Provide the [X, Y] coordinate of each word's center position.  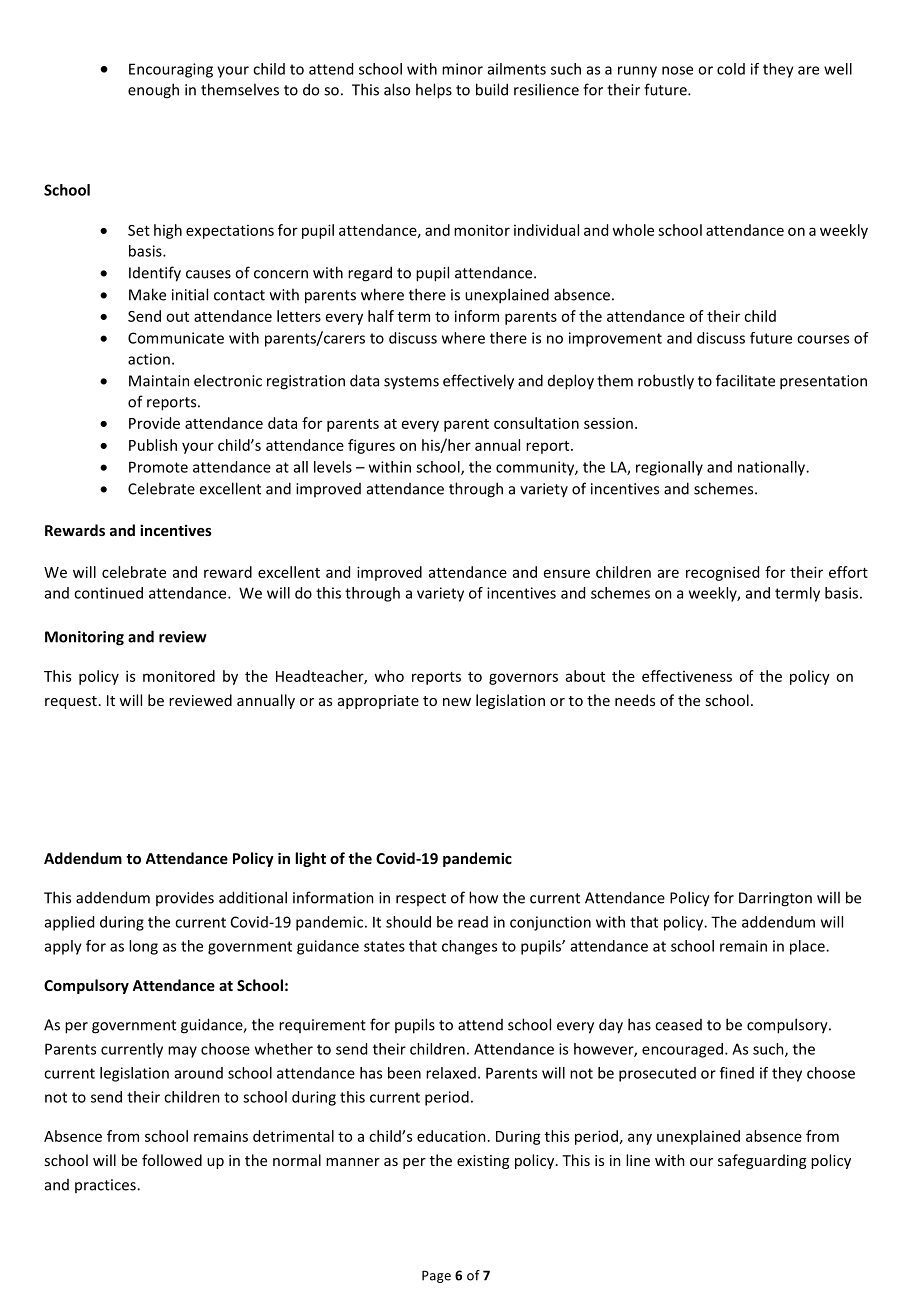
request [71, 702]
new [457, 702]
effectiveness [687, 676]
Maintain [159, 381]
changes [469, 947]
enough [153, 91]
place [808, 947]
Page [436, 1276]
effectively [478, 382]
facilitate [745, 380]
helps [434, 91]
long [143, 947]
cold [731, 69]
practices [106, 1186]
